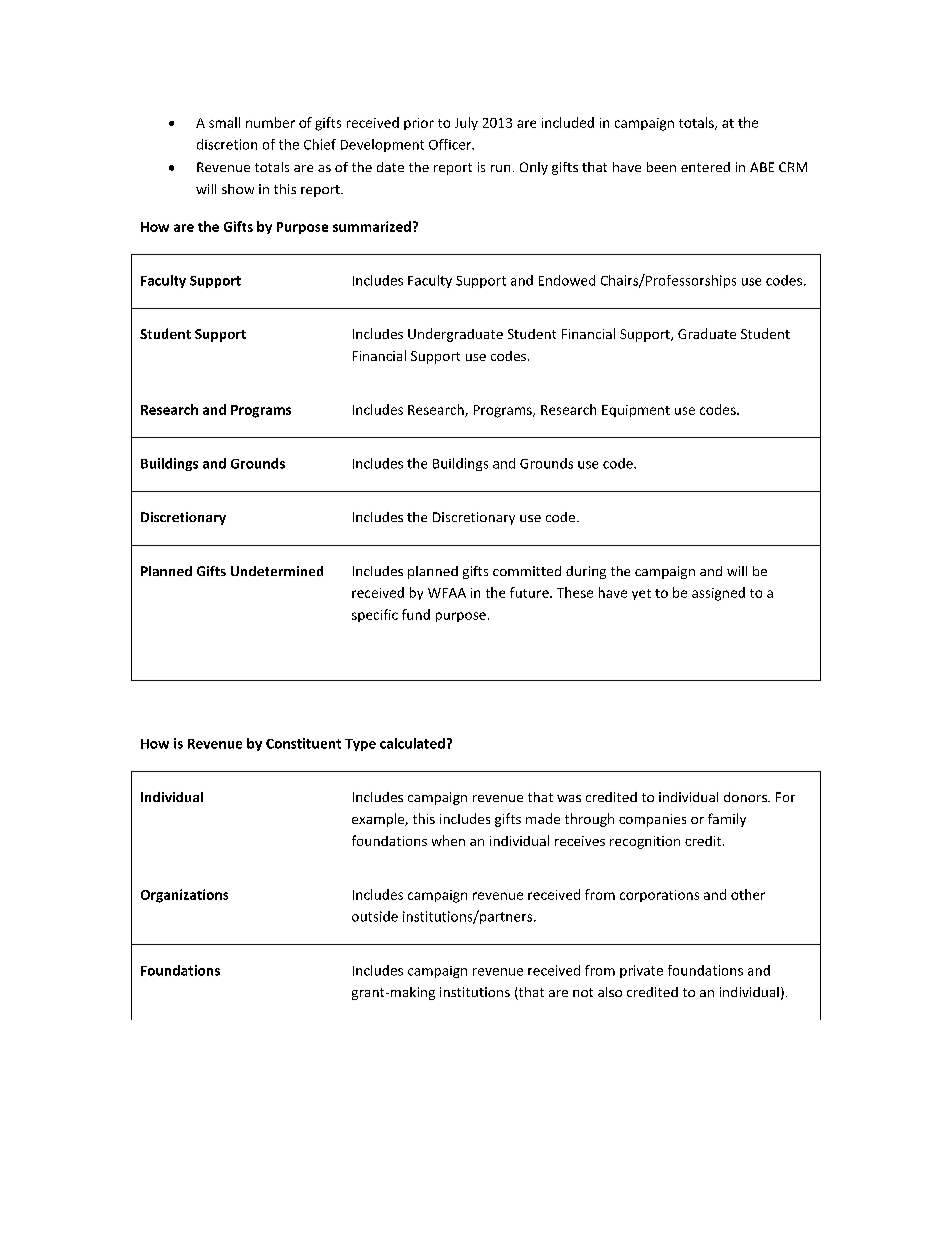  Describe the element at coordinates (184, 896) in the page. I see `Organizations` at that location.
